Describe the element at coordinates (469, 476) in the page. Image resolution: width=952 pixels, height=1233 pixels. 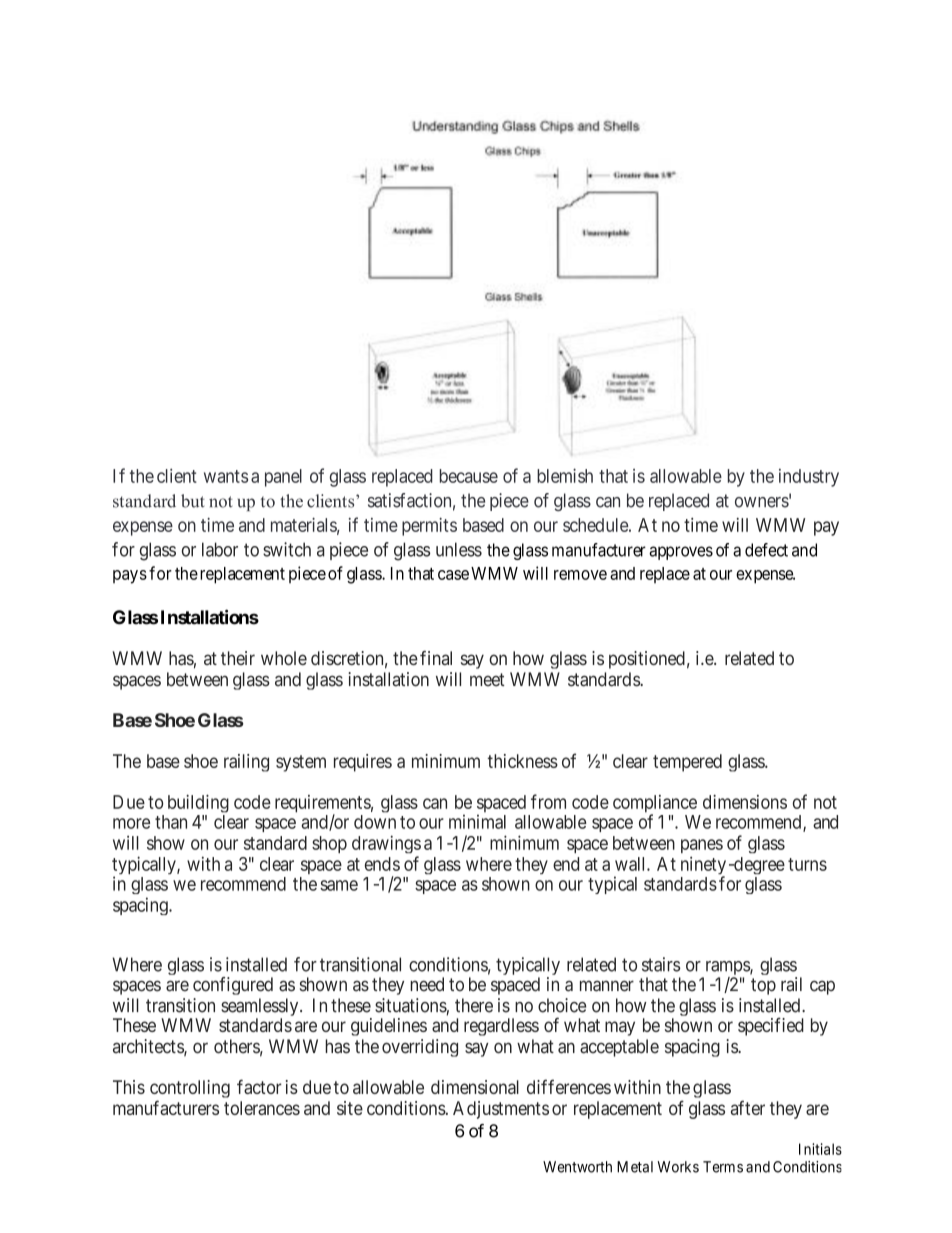
I see `because` at that location.
